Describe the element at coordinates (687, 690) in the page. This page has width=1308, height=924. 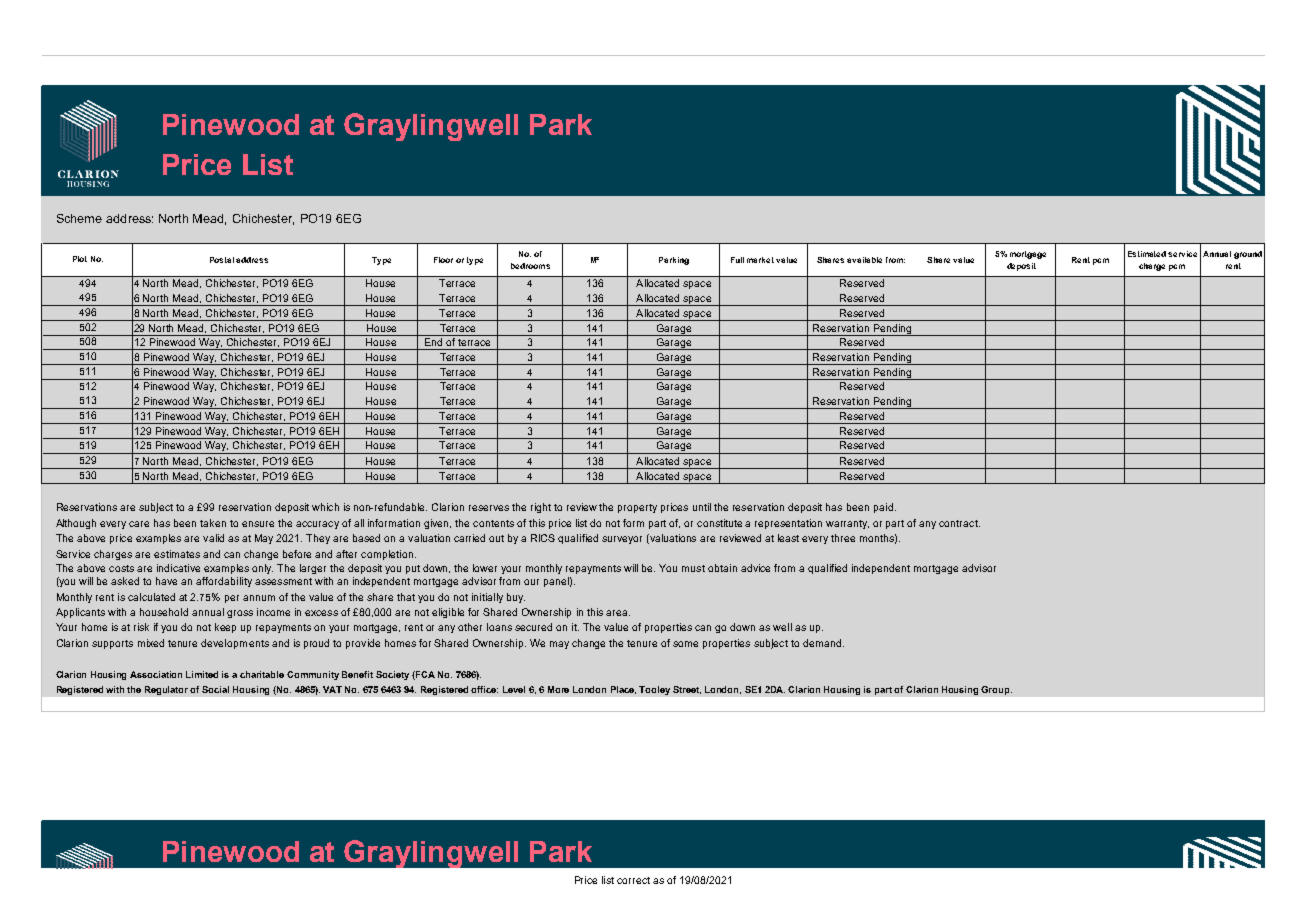
I see `Street` at that location.
